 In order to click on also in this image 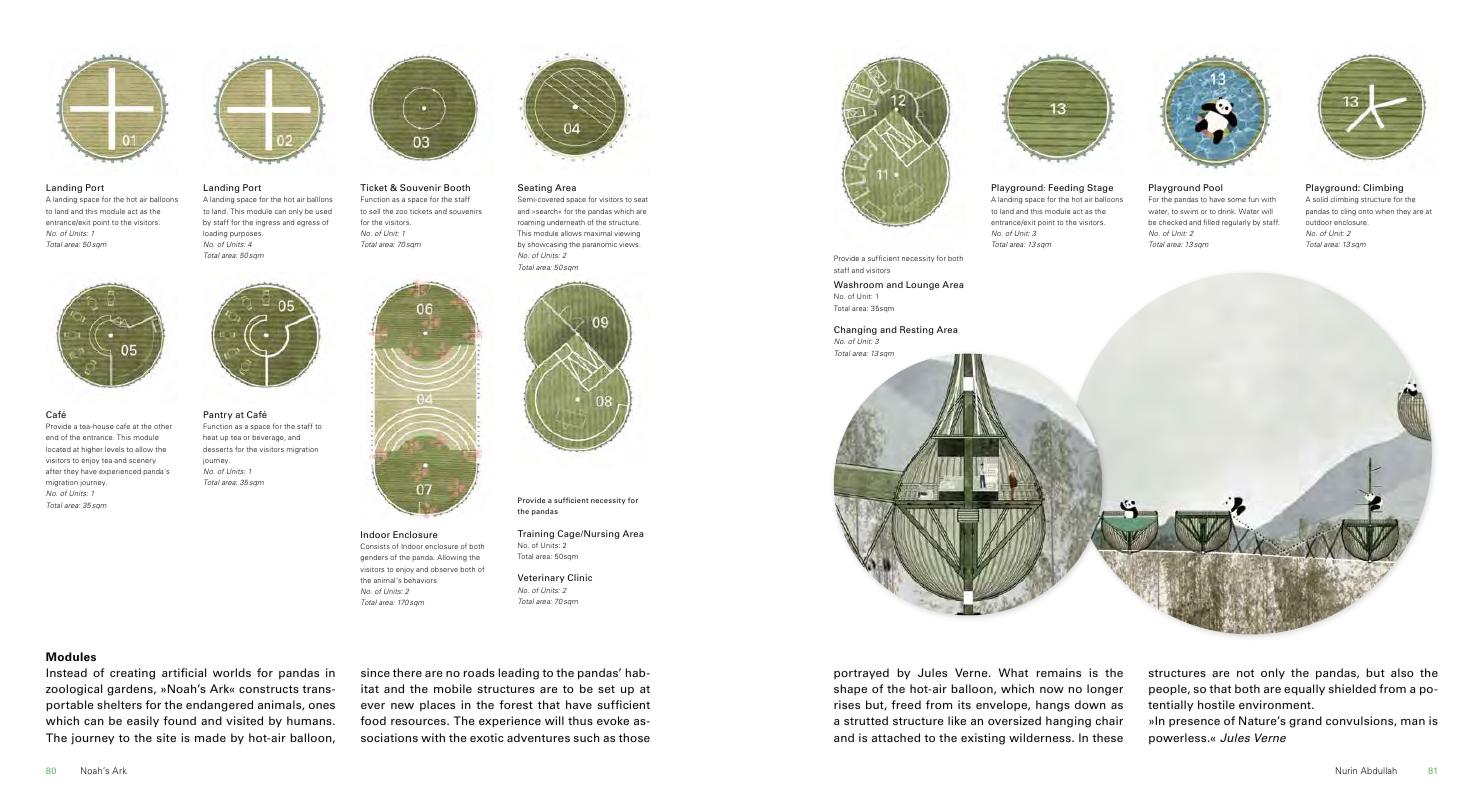, I will do `click(1402, 672)`.
